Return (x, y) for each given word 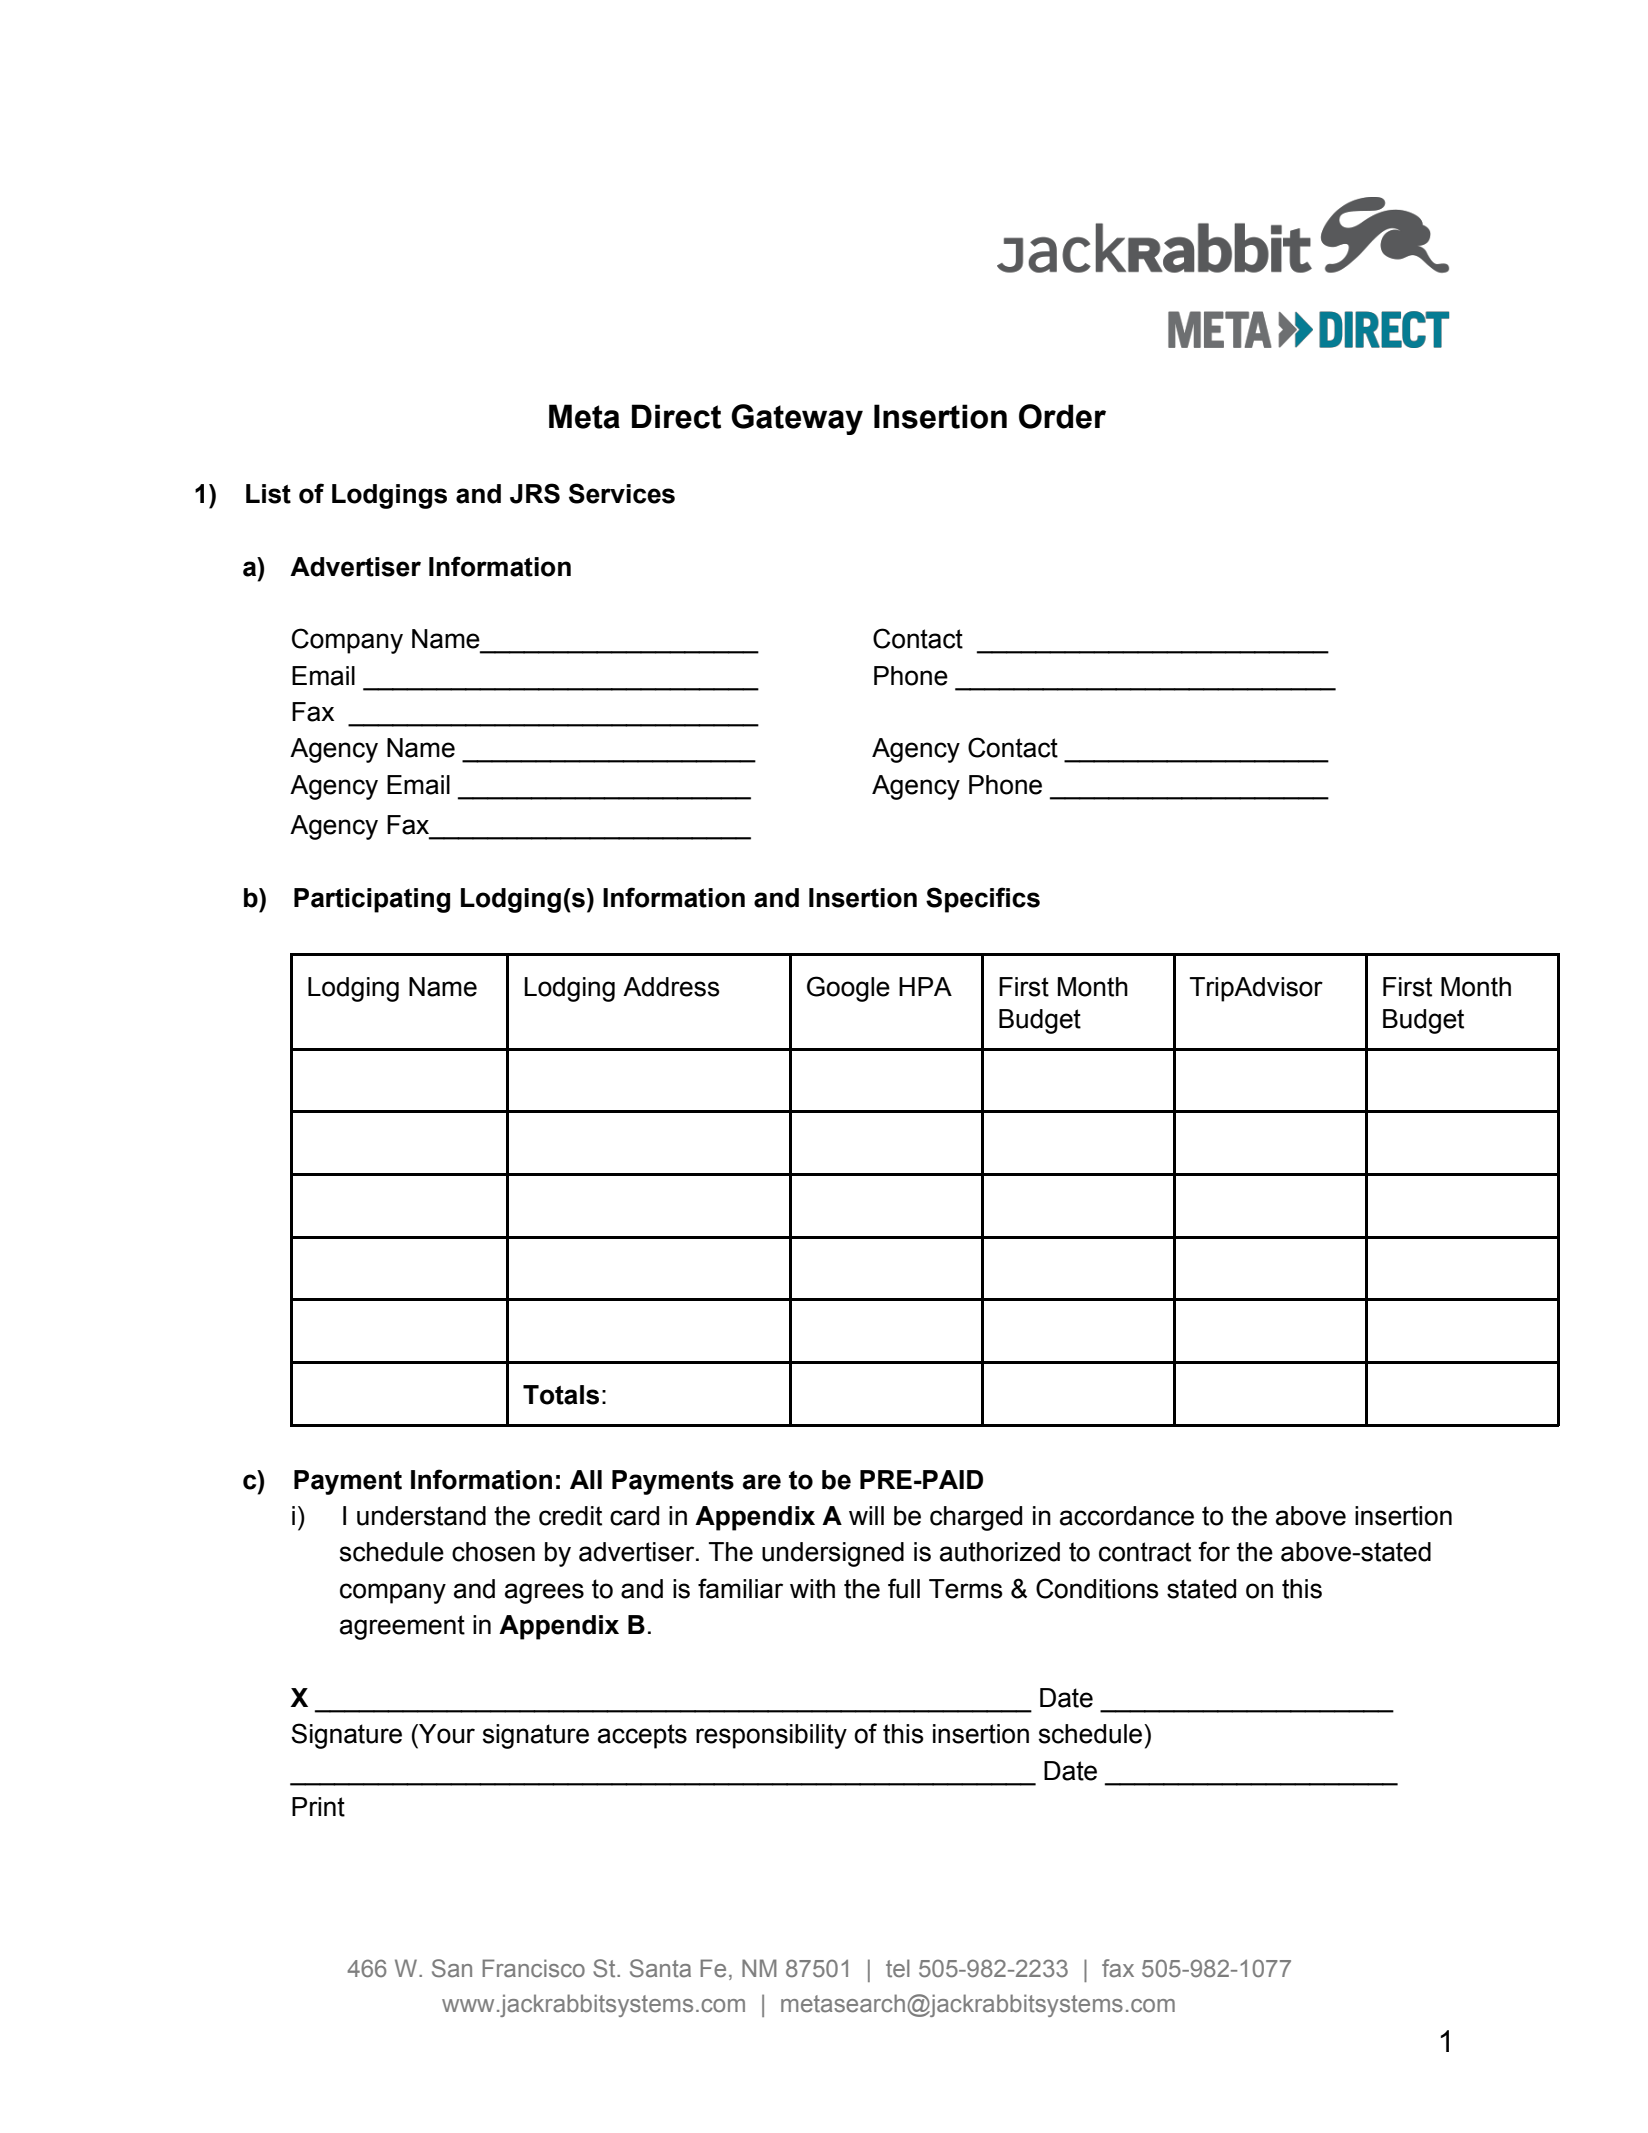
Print (318, 1807)
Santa (660, 1968)
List (268, 494)
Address (671, 987)
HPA (925, 986)
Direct (676, 416)
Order (1062, 416)
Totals (561, 1395)
